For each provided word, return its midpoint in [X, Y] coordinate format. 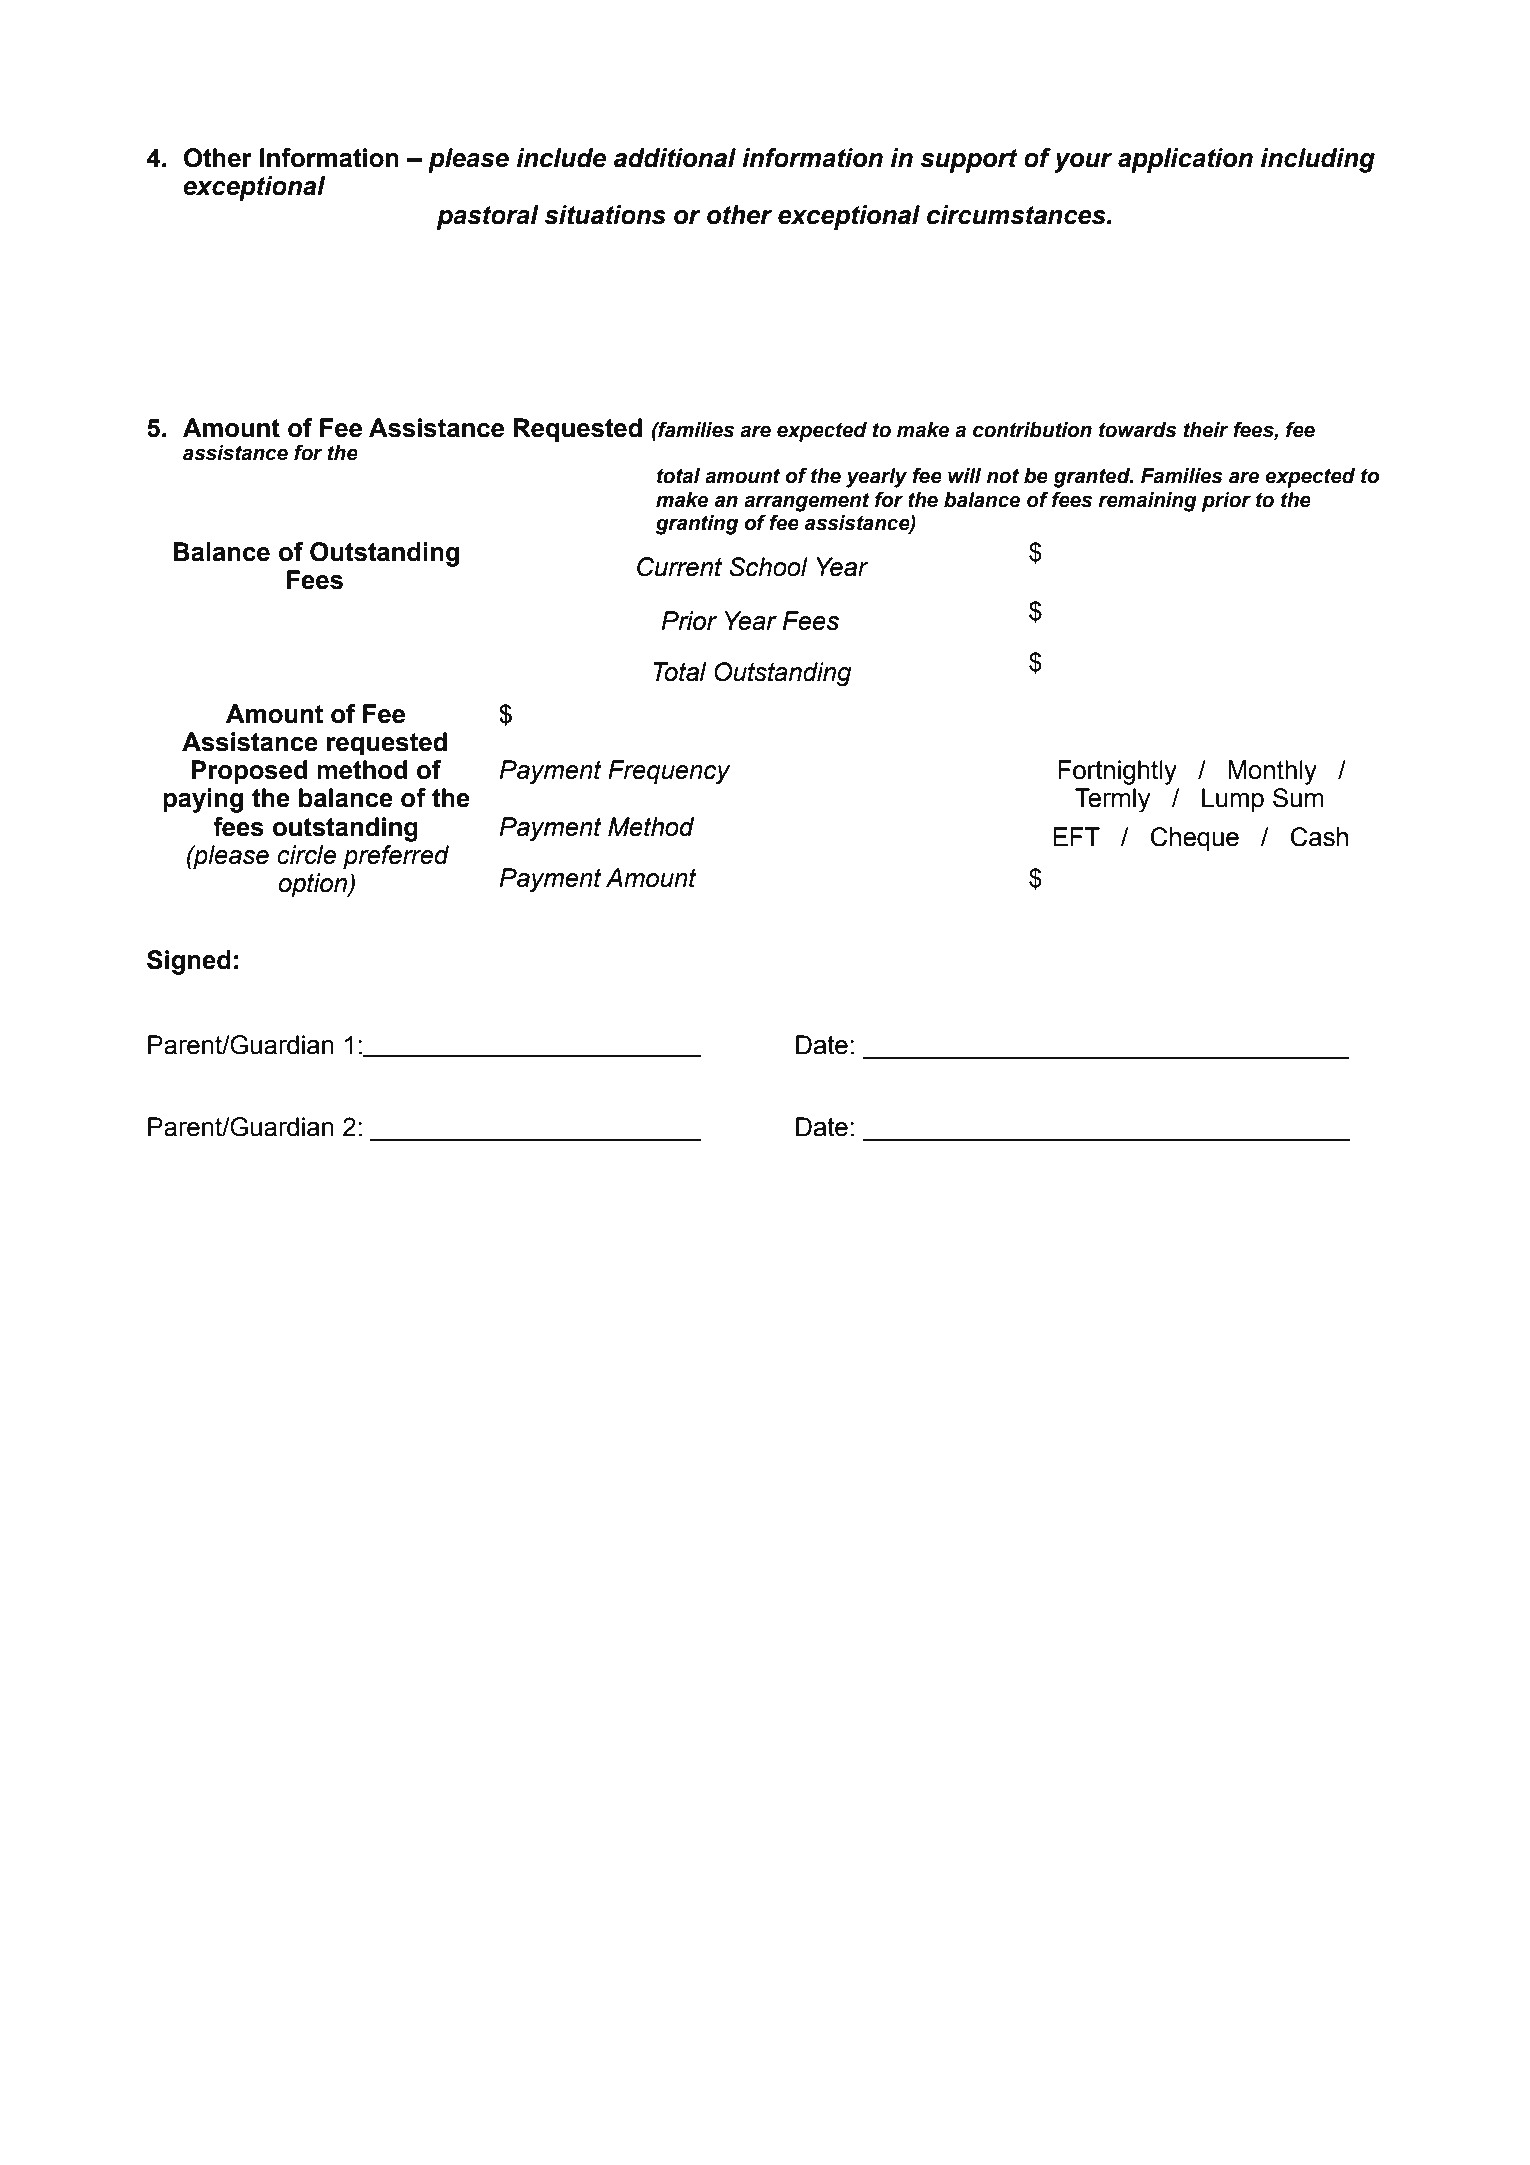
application [1185, 160]
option [314, 885]
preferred [396, 857]
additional [675, 158]
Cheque [1195, 839]
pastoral [488, 217]
